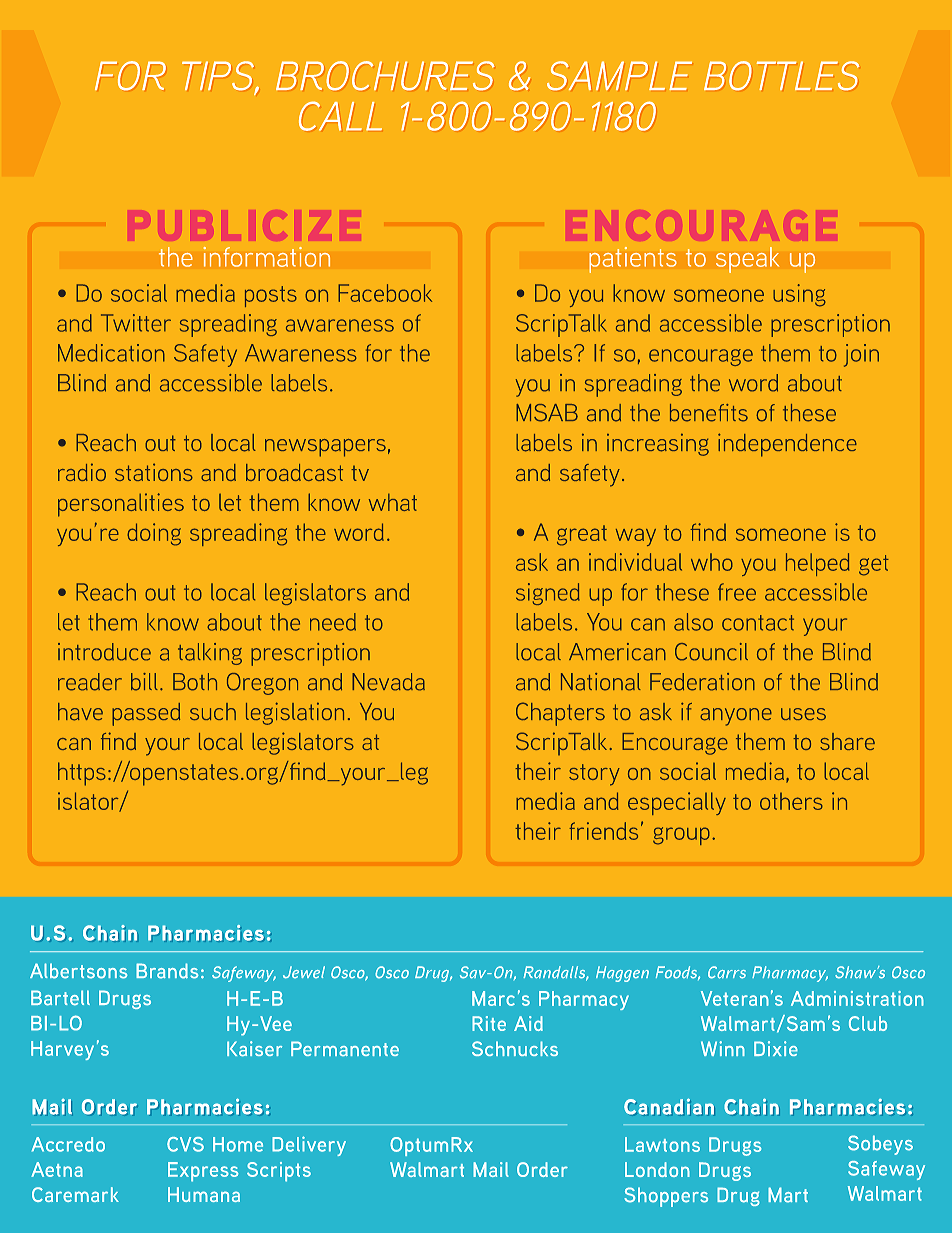  I want to click on Delivery, so click(309, 1146).
